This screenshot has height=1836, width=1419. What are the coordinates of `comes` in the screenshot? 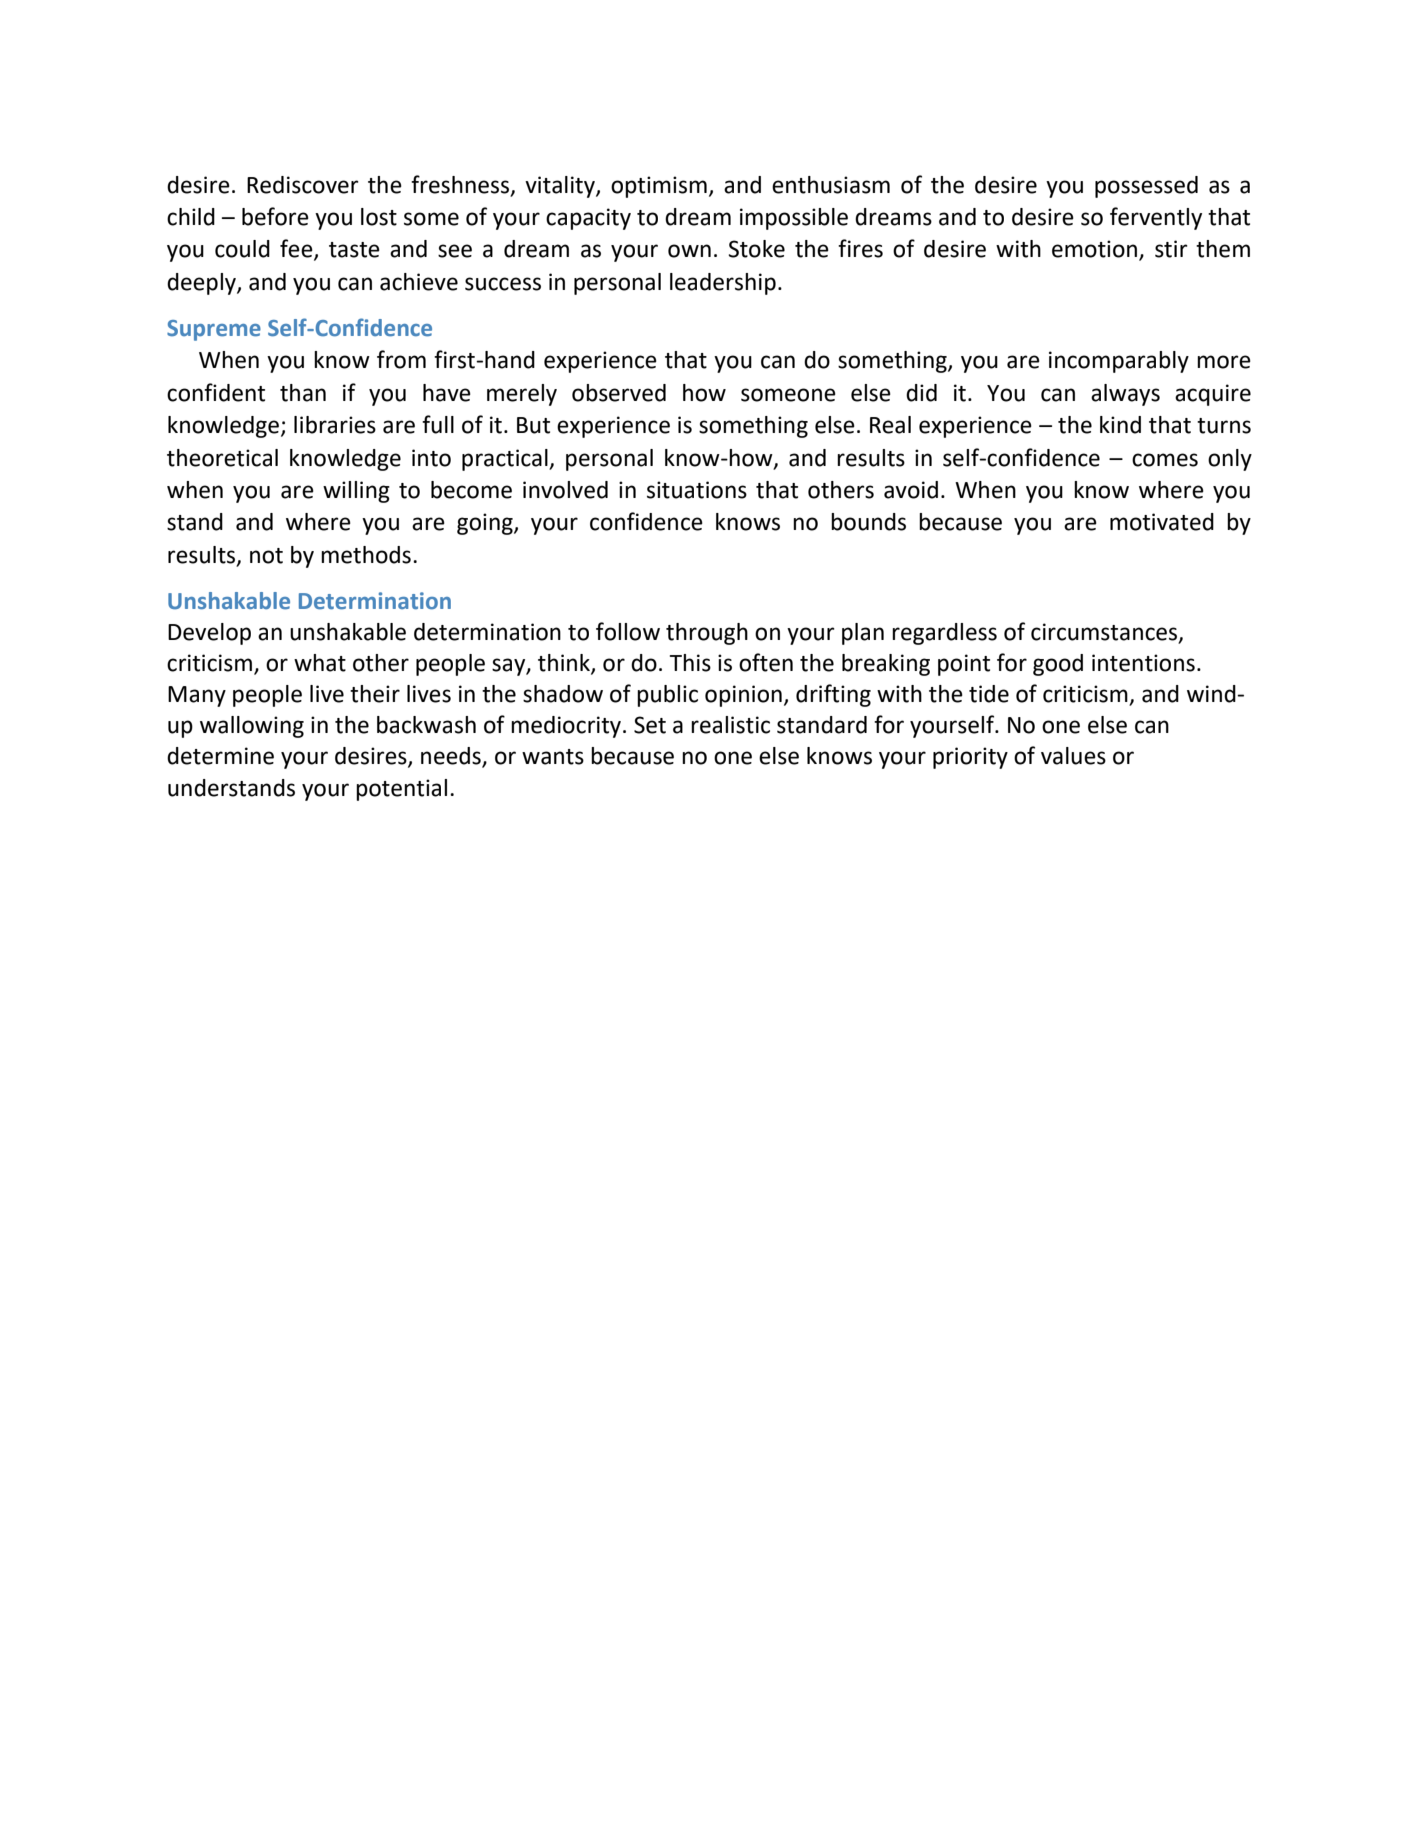 It's located at (1165, 460).
